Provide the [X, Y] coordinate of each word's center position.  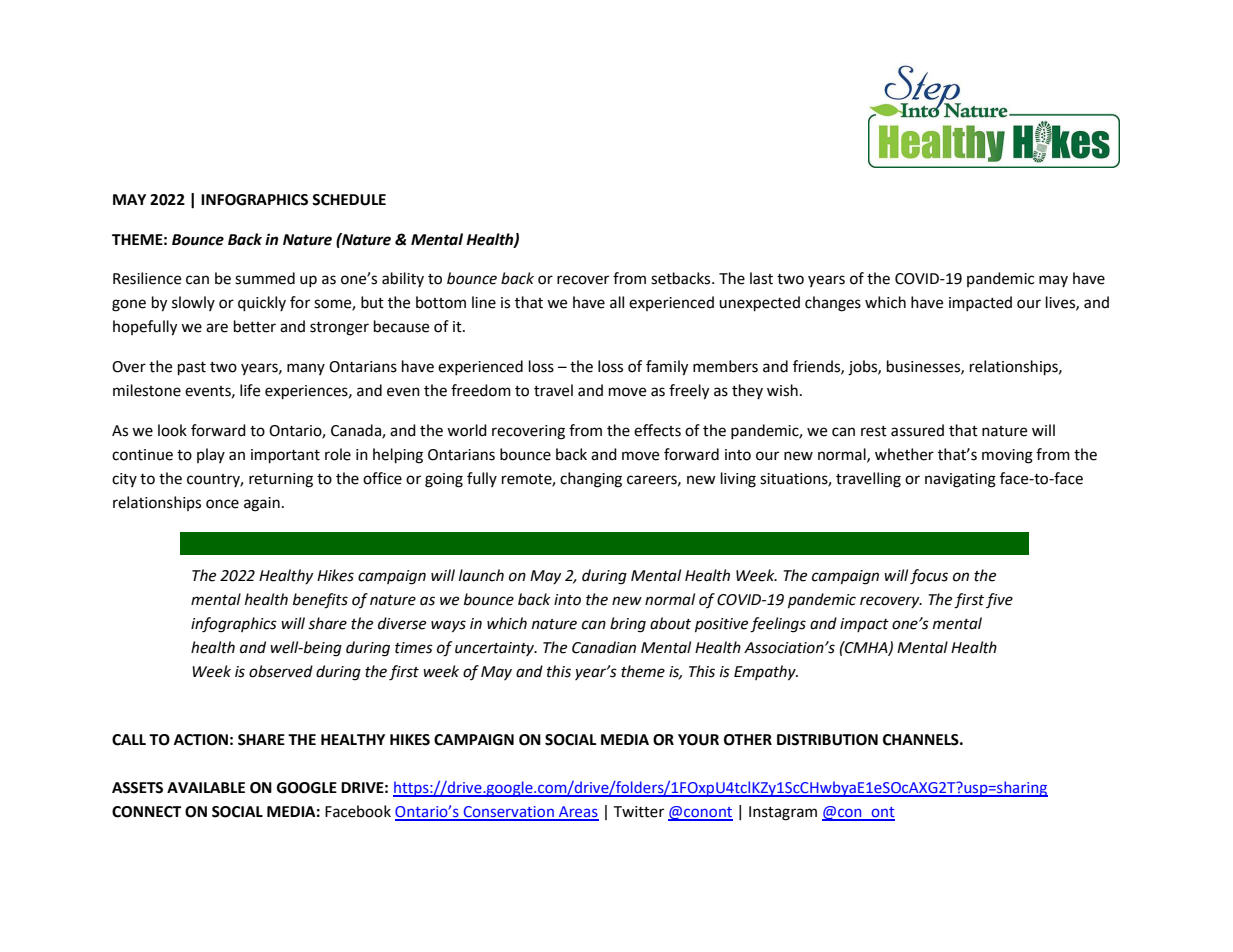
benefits [320, 601]
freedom [481, 390]
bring [628, 625]
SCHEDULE [349, 200]
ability [403, 279]
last [761, 278]
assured [917, 430]
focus [929, 577]
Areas [578, 813]
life [250, 390]
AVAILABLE [206, 787]
